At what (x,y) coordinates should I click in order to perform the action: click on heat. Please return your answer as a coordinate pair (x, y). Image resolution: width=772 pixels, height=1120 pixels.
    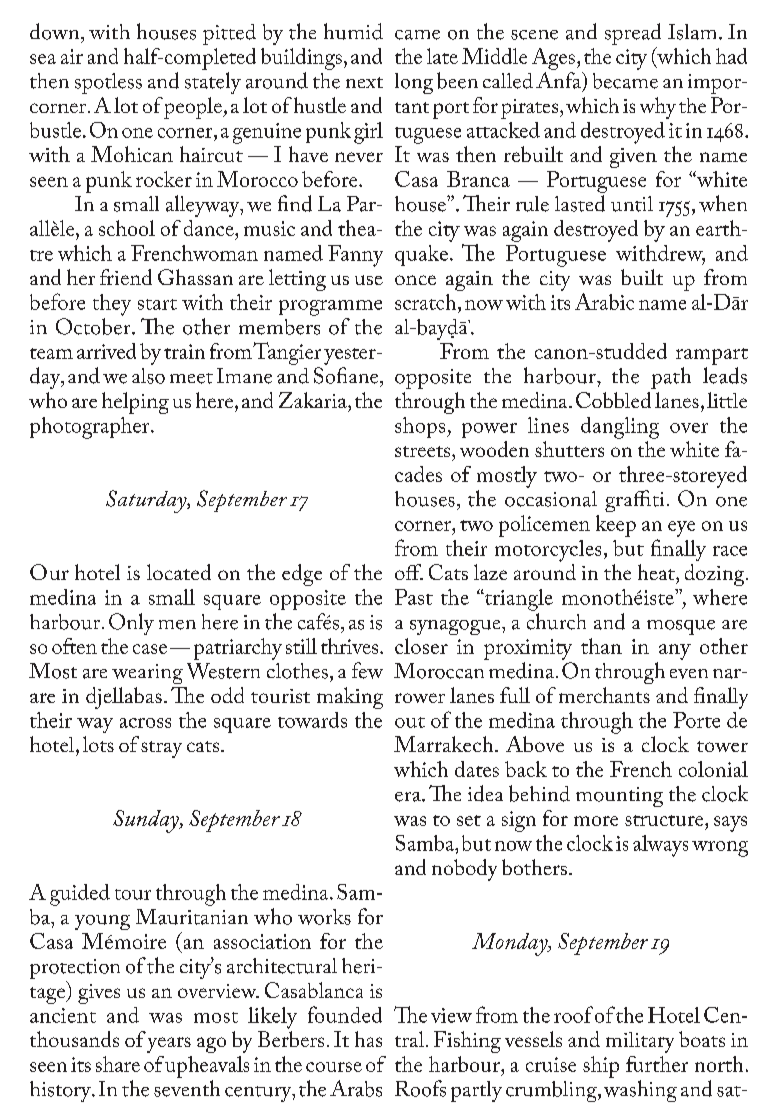
    Looking at the image, I should click on (657, 572).
